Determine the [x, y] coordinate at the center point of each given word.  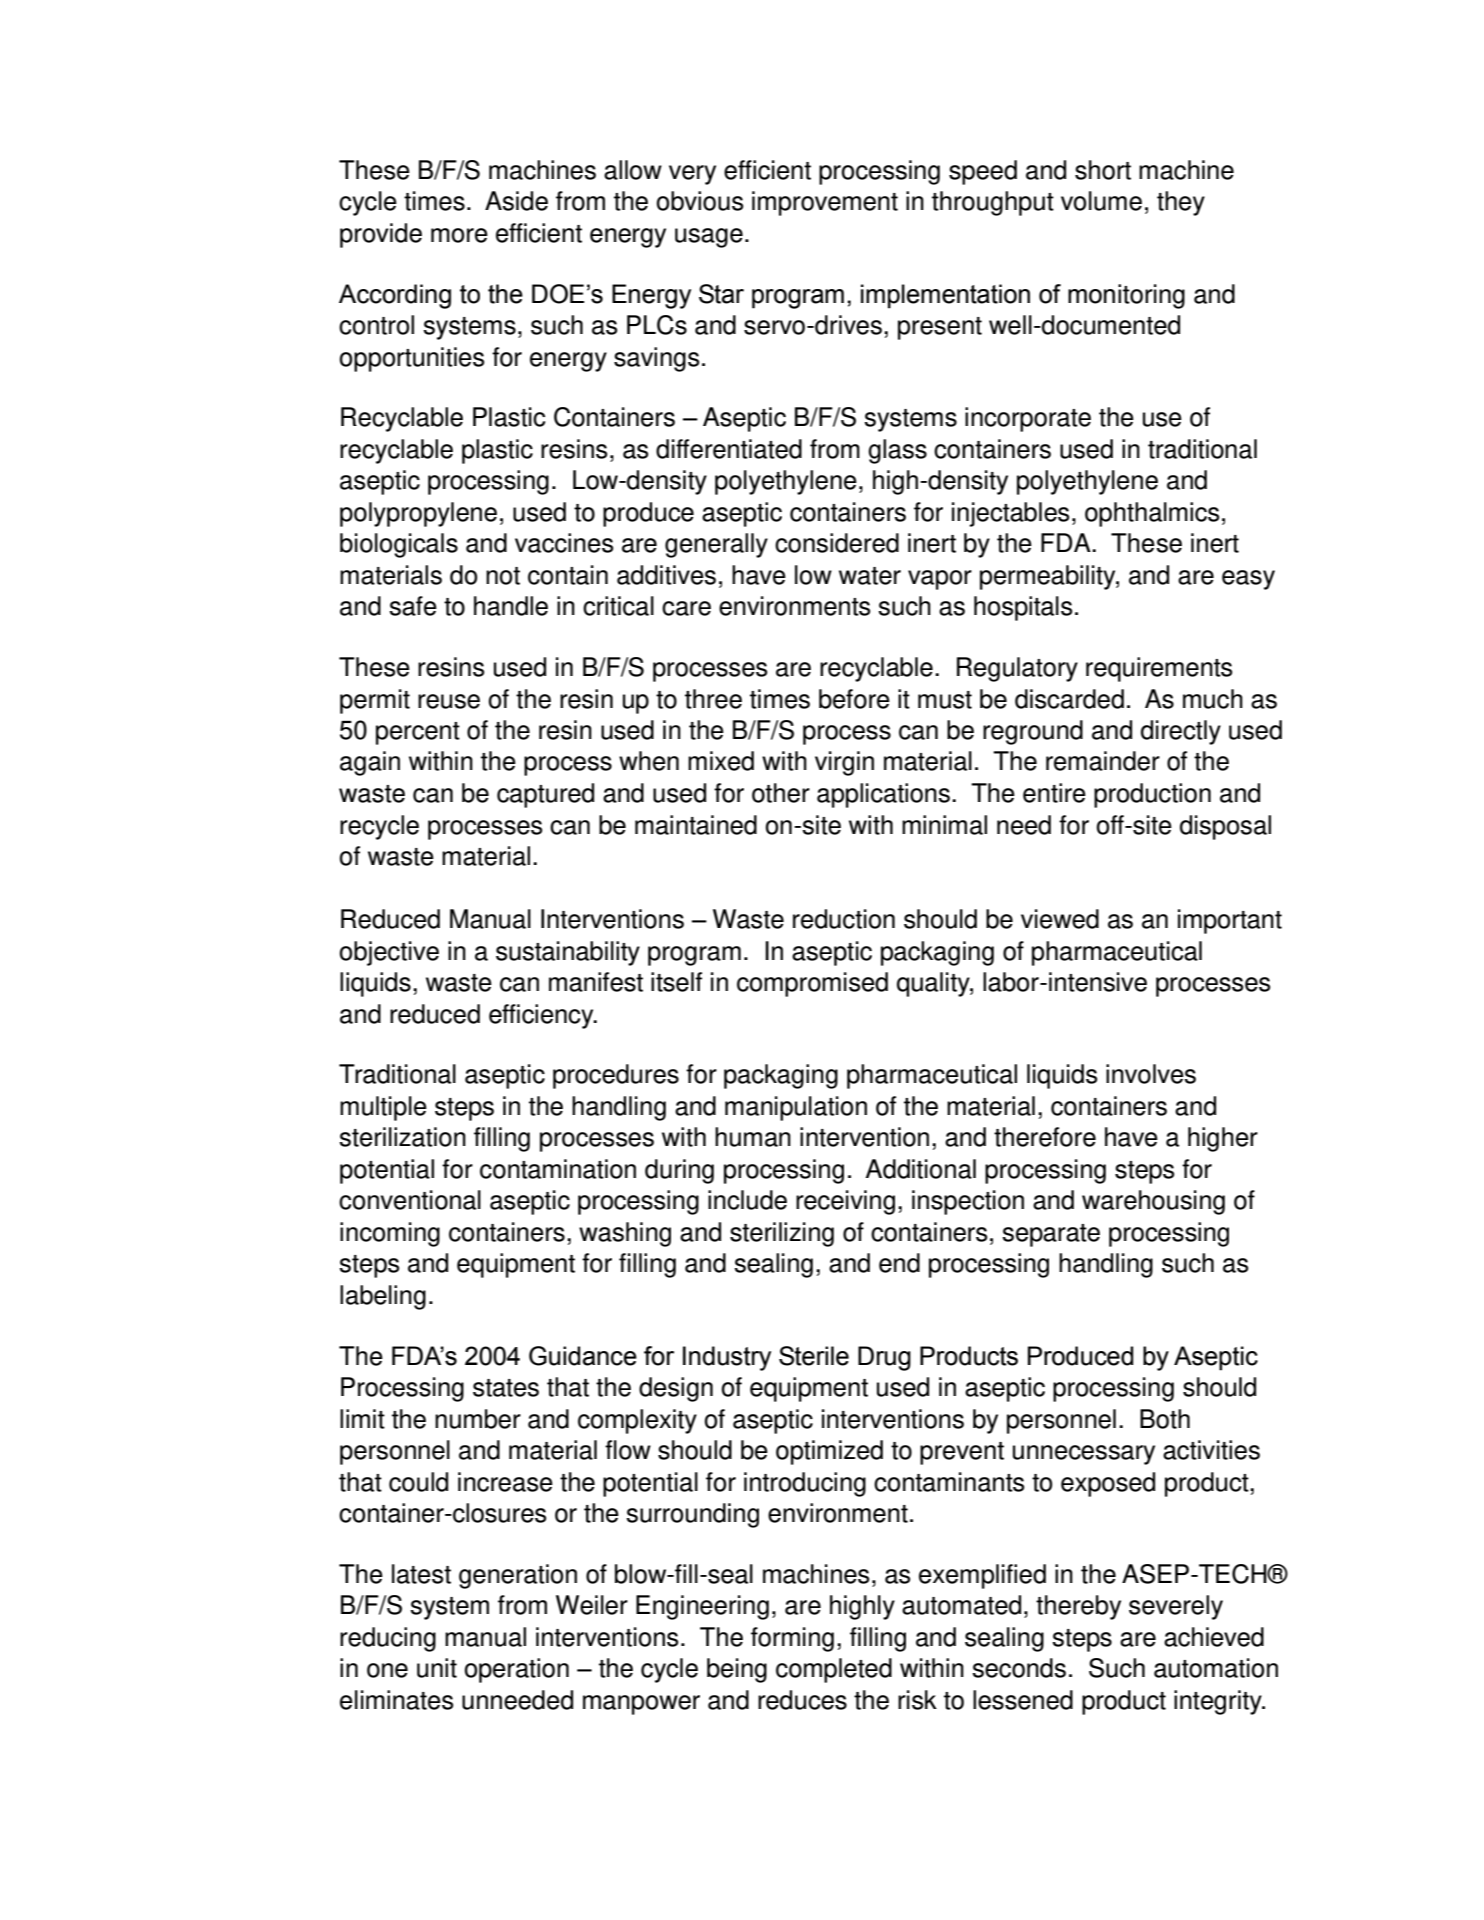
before [854, 699]
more [459, 235]
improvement [825, 203]
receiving [845, 1202]
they [1181, 203]
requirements [1159, 669]
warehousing [1153, 1202]
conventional [410, 1200]
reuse [449, 701]
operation [517, 1670]
